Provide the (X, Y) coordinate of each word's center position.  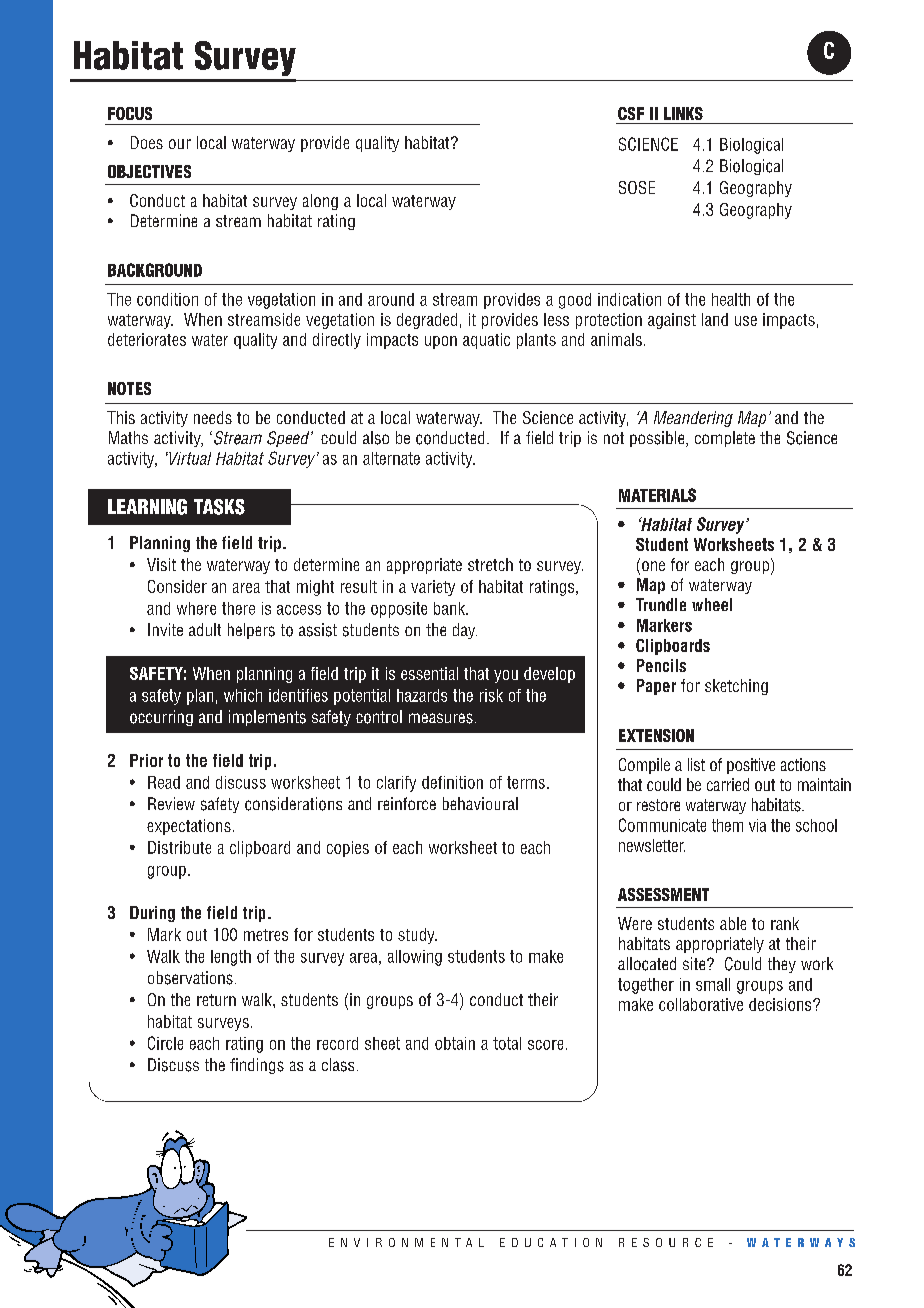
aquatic (486, 341)
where (196, 608)
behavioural (480, 803)
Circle (165, 1043)
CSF (631, 113)
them (727, 825)
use (746, 321)
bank (450, 608)
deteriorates (147, 339)
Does (147, 142)
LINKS (683, 113)
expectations (189, 827)
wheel (712, 604)
